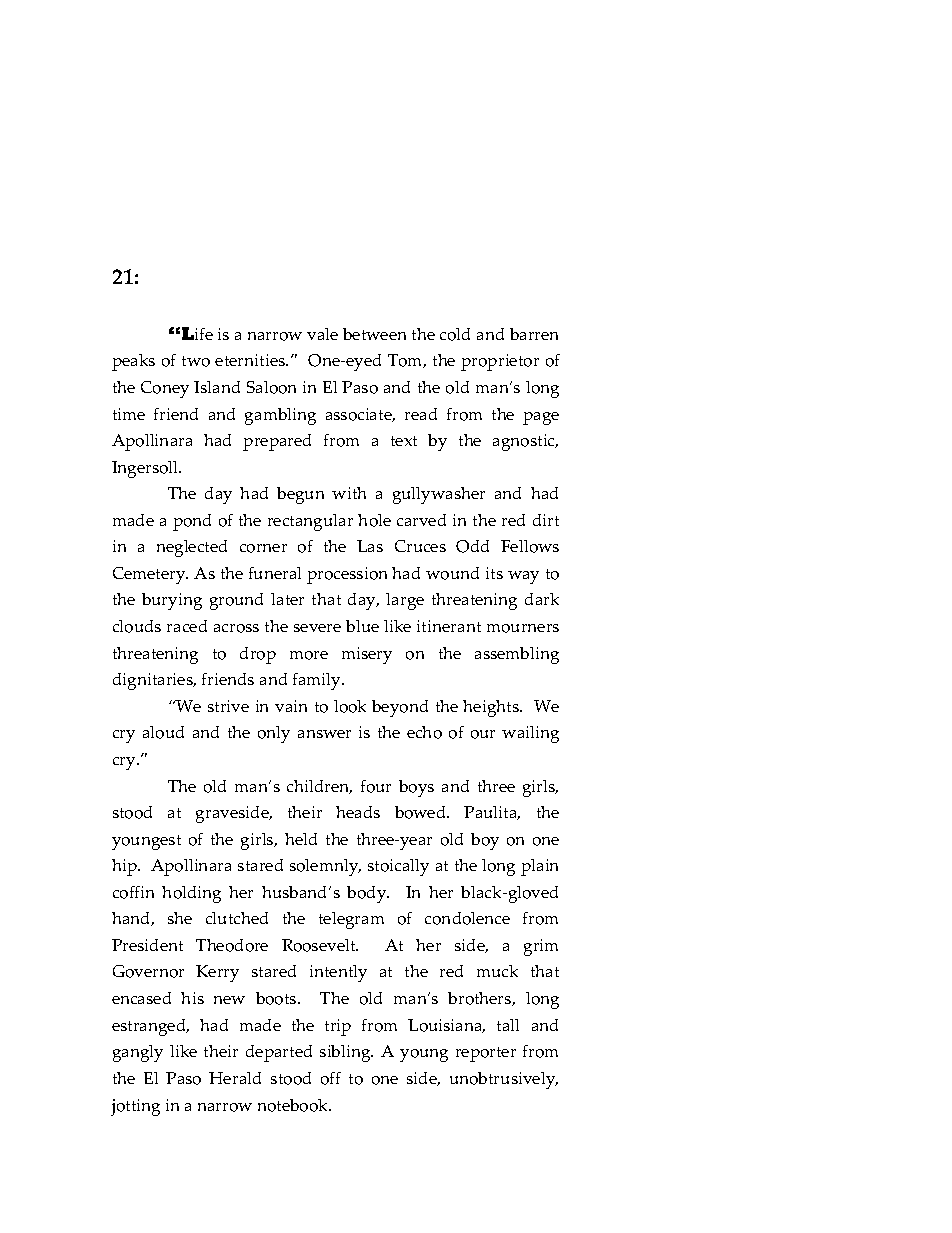 This page has height=1233, width=952. Describe the element at coordinates (494, 573) in the page. I see `its` at that location.
